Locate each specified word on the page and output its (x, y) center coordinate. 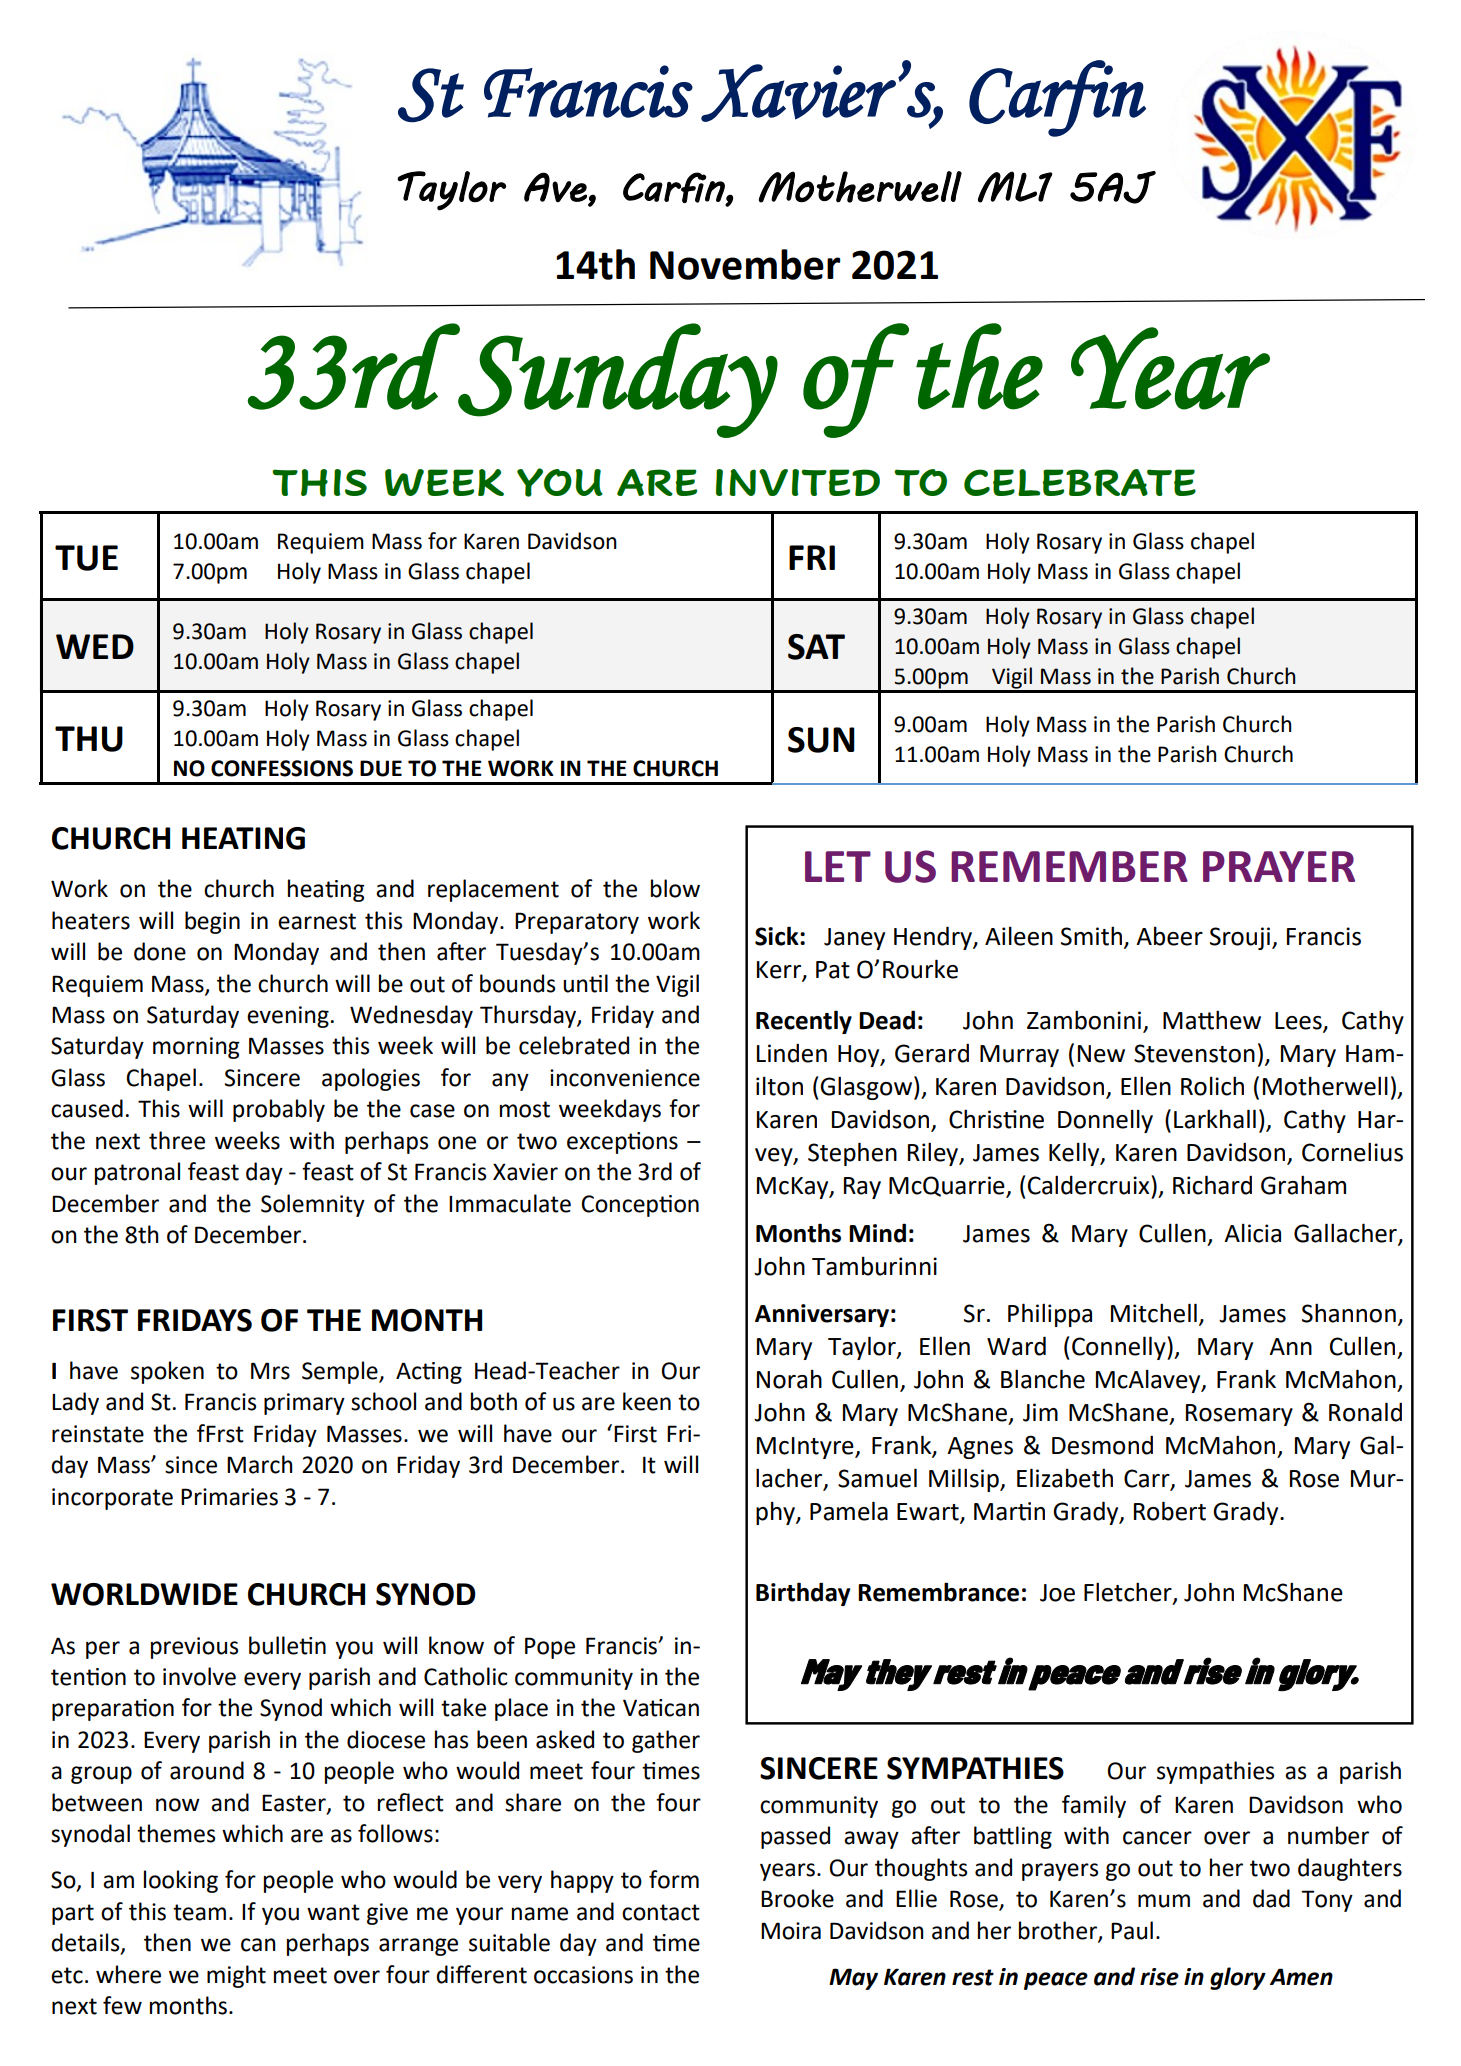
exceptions (622, 1143)
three (177, 1140)
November (745, 264)
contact (661, 1912)
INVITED (798, 482)
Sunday (617, 380)
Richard (1212, 1185)
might (236, 1976)
